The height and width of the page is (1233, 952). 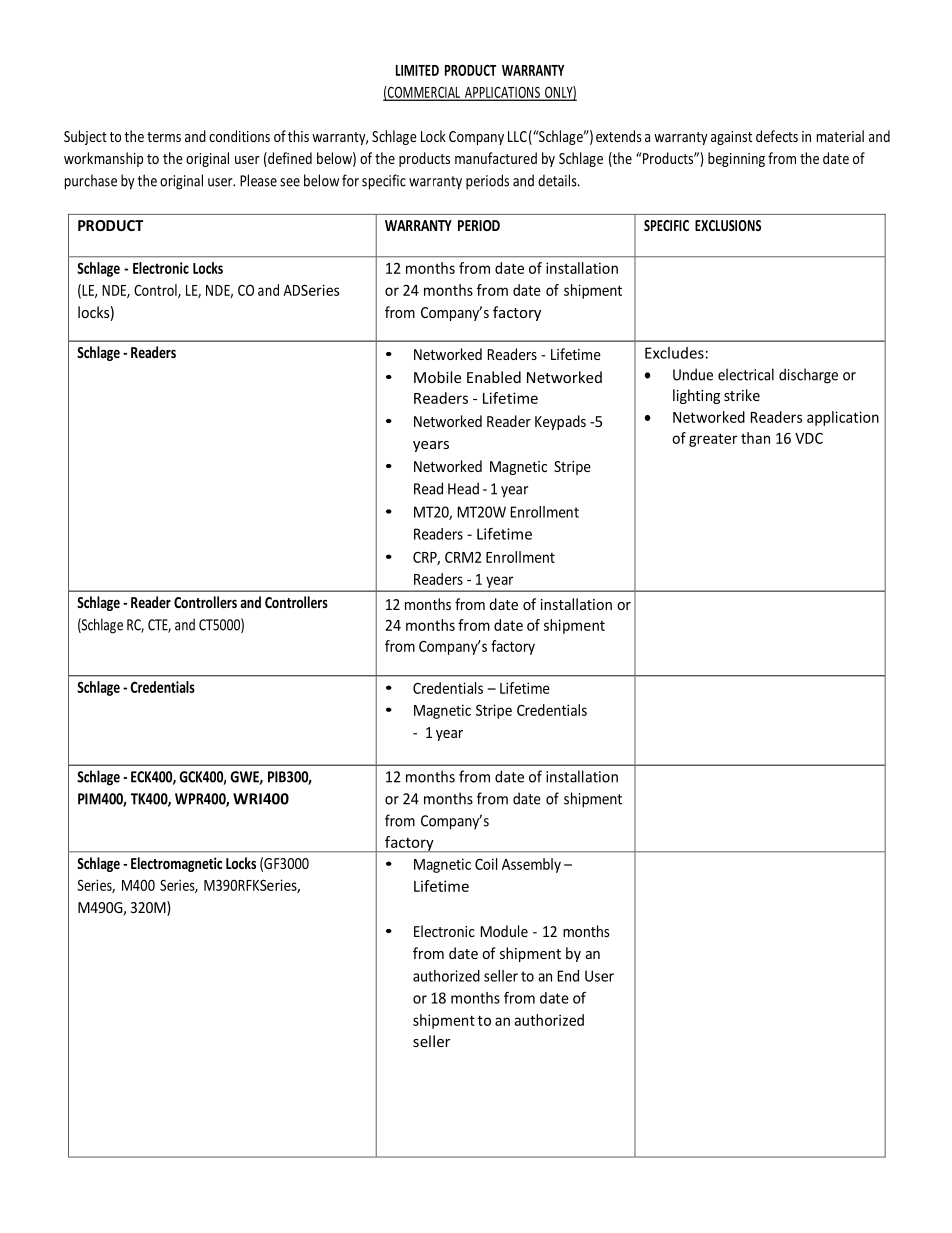 I want to click on against, so click(x=731, y=138).
